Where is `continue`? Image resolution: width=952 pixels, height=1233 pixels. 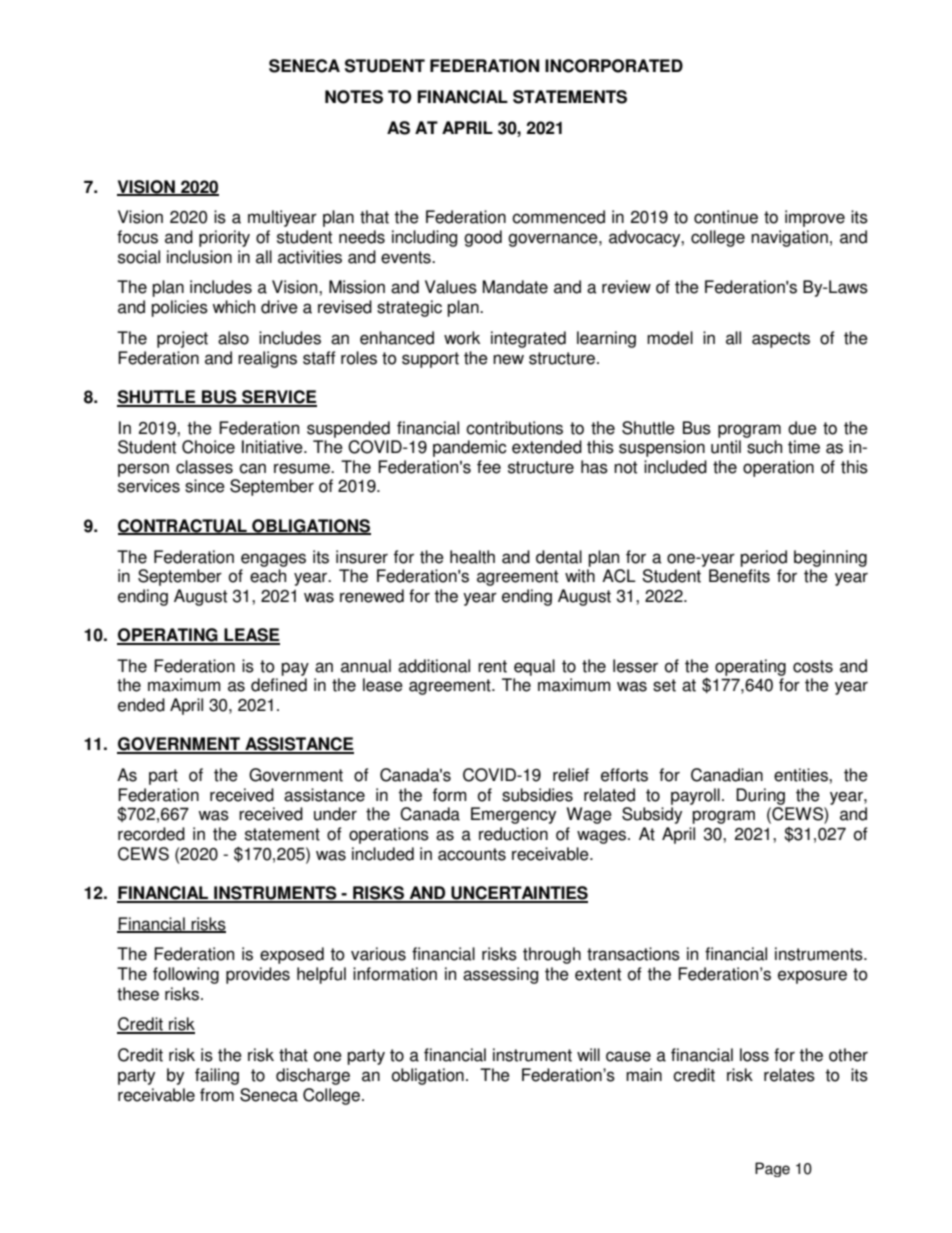
continue is located at coordinates (726, 217).
